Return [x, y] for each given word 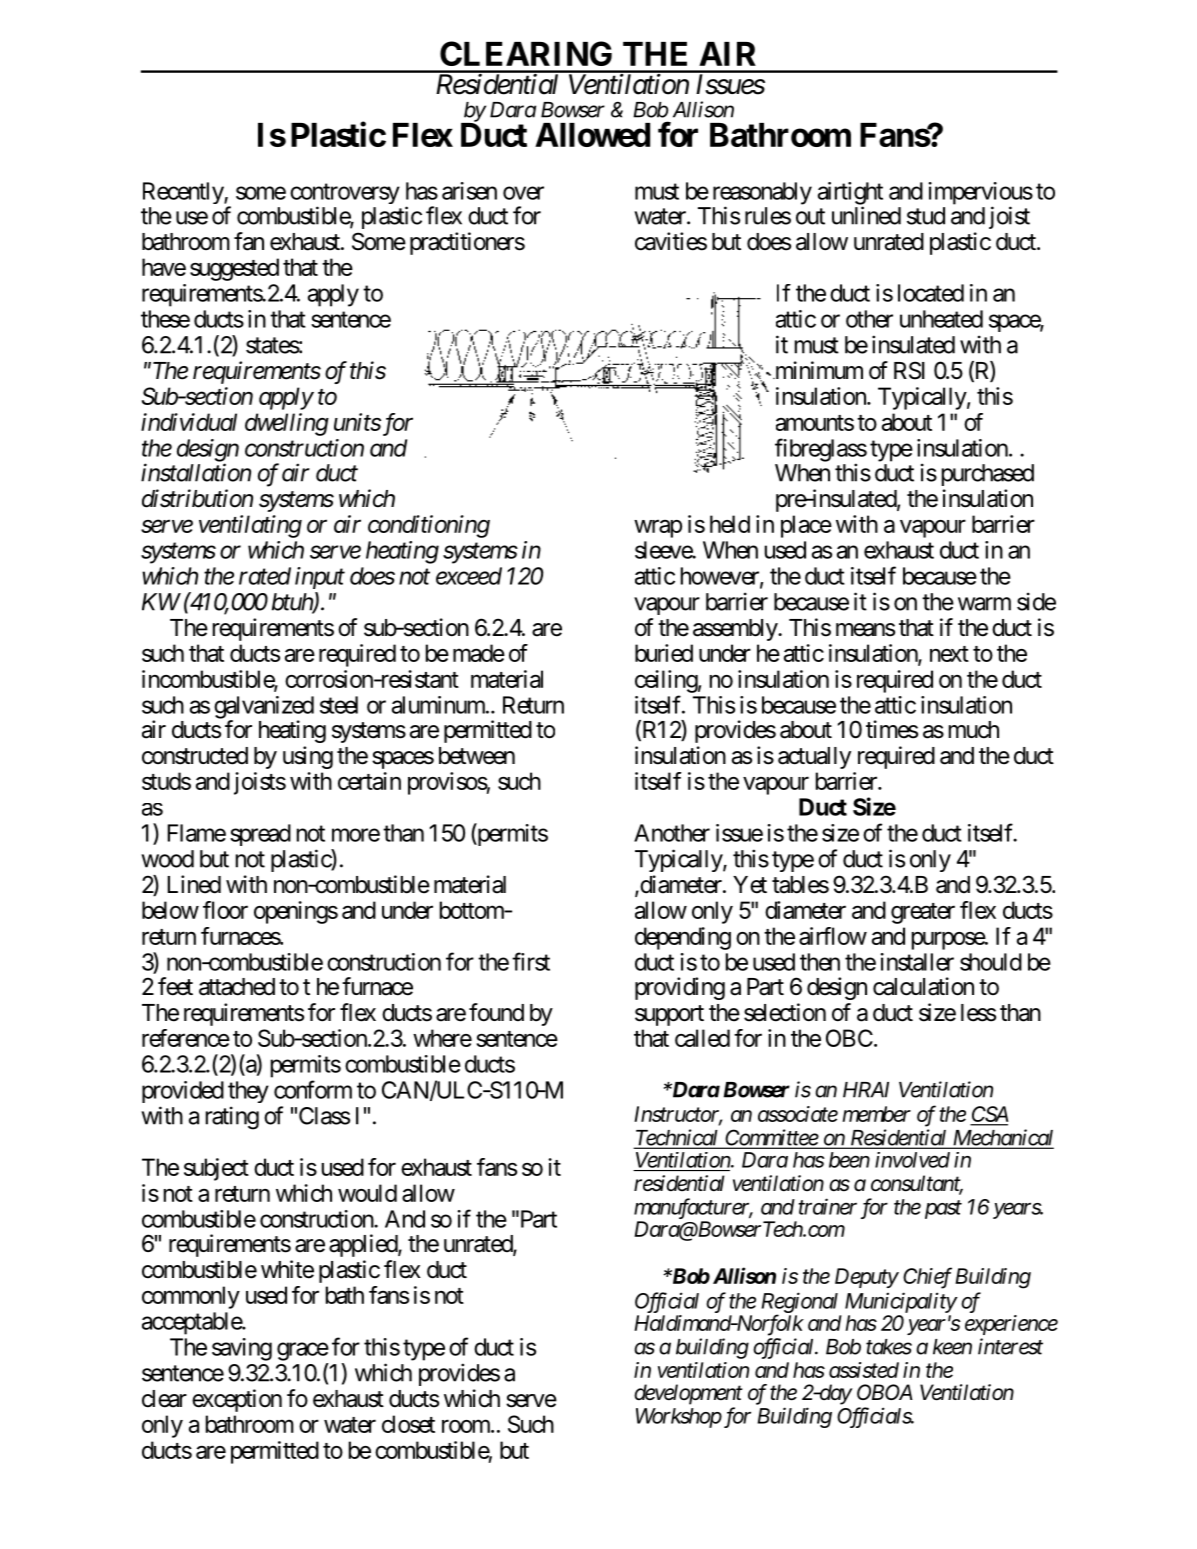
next [949, 654]
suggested [234, 269]
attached [237, 987]
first [531, 961]
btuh [293, 603]
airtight [850, 194]
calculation [923, 986]
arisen [469, 191]
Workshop [679, 1418]
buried [664, 653]
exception [237, 1400]
